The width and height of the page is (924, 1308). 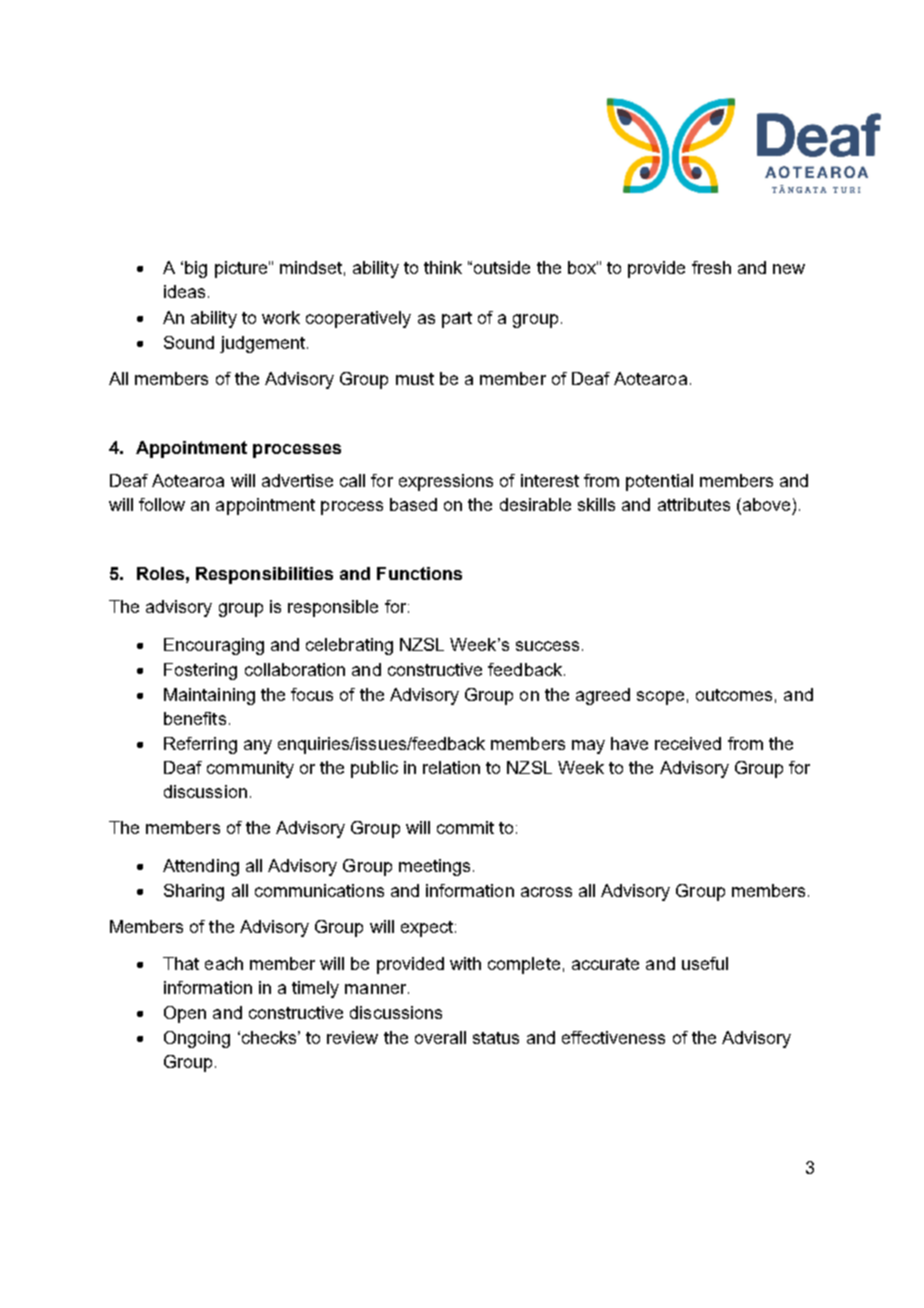 What do you see at coordinates (451, 767) in the page?
I see `relation` at bounding box center [451, 767].
